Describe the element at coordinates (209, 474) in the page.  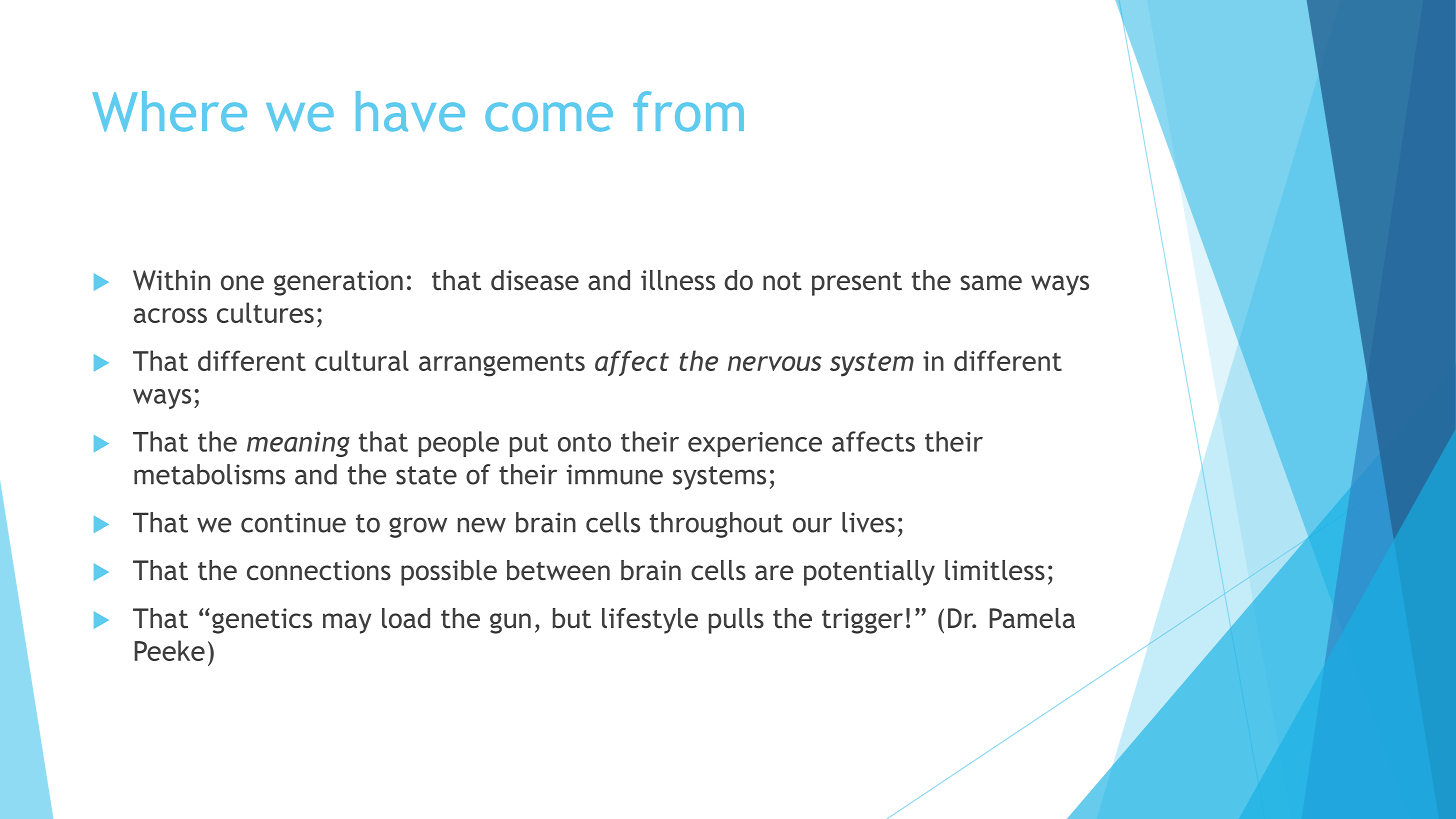
I see `metabolisms` at that location.
